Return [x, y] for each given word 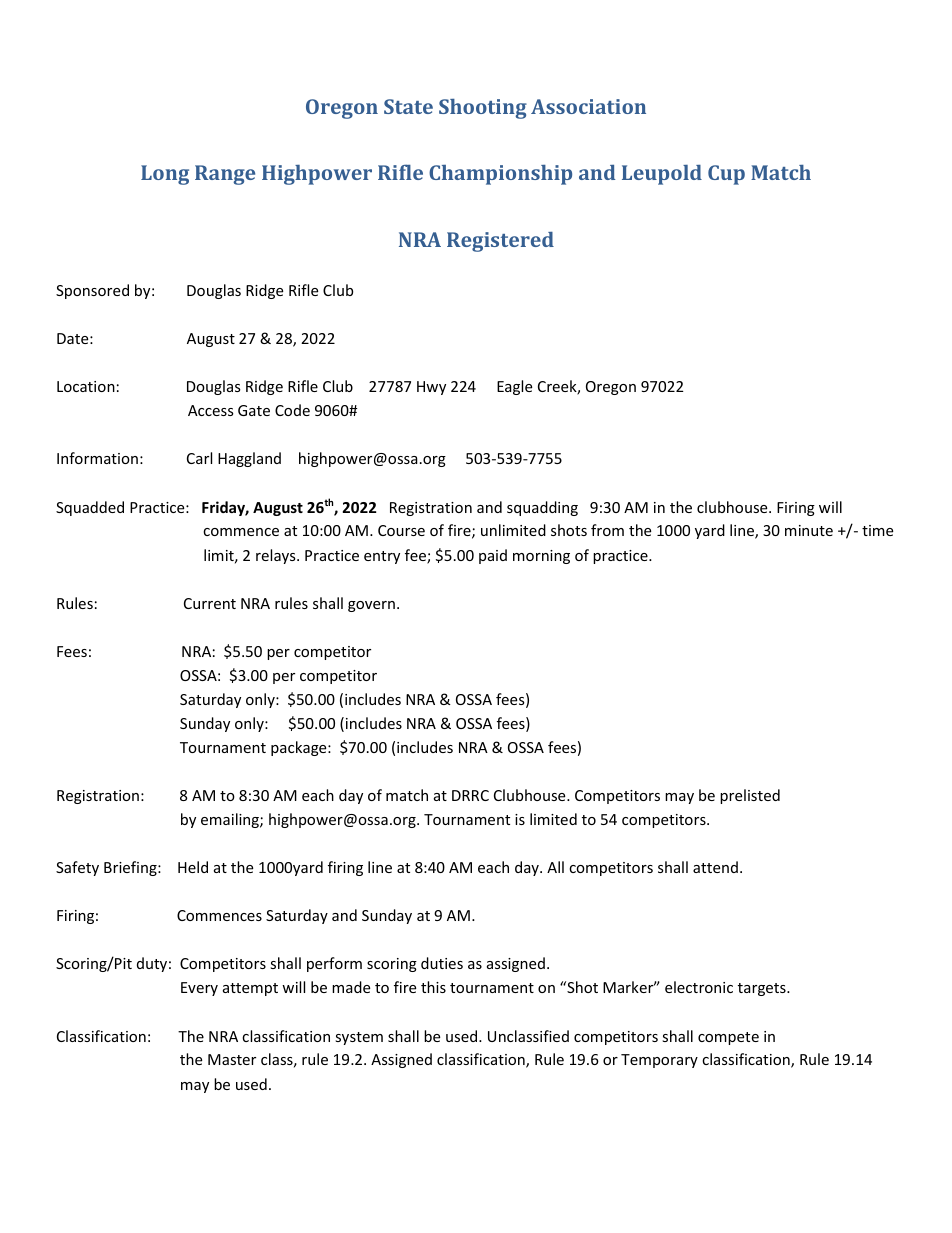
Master [232, 1059]
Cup [726, 175]
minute [809, 530]
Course [401, 530]
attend [715, 867]
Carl [199, 458]
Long [165, 175]
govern [371, 606]
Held [193, 867]
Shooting [483, 109]
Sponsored [92, 291]
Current [210, 603]
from [607, 530]
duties [442, 963]
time [877, 530]
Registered [500, 242]
